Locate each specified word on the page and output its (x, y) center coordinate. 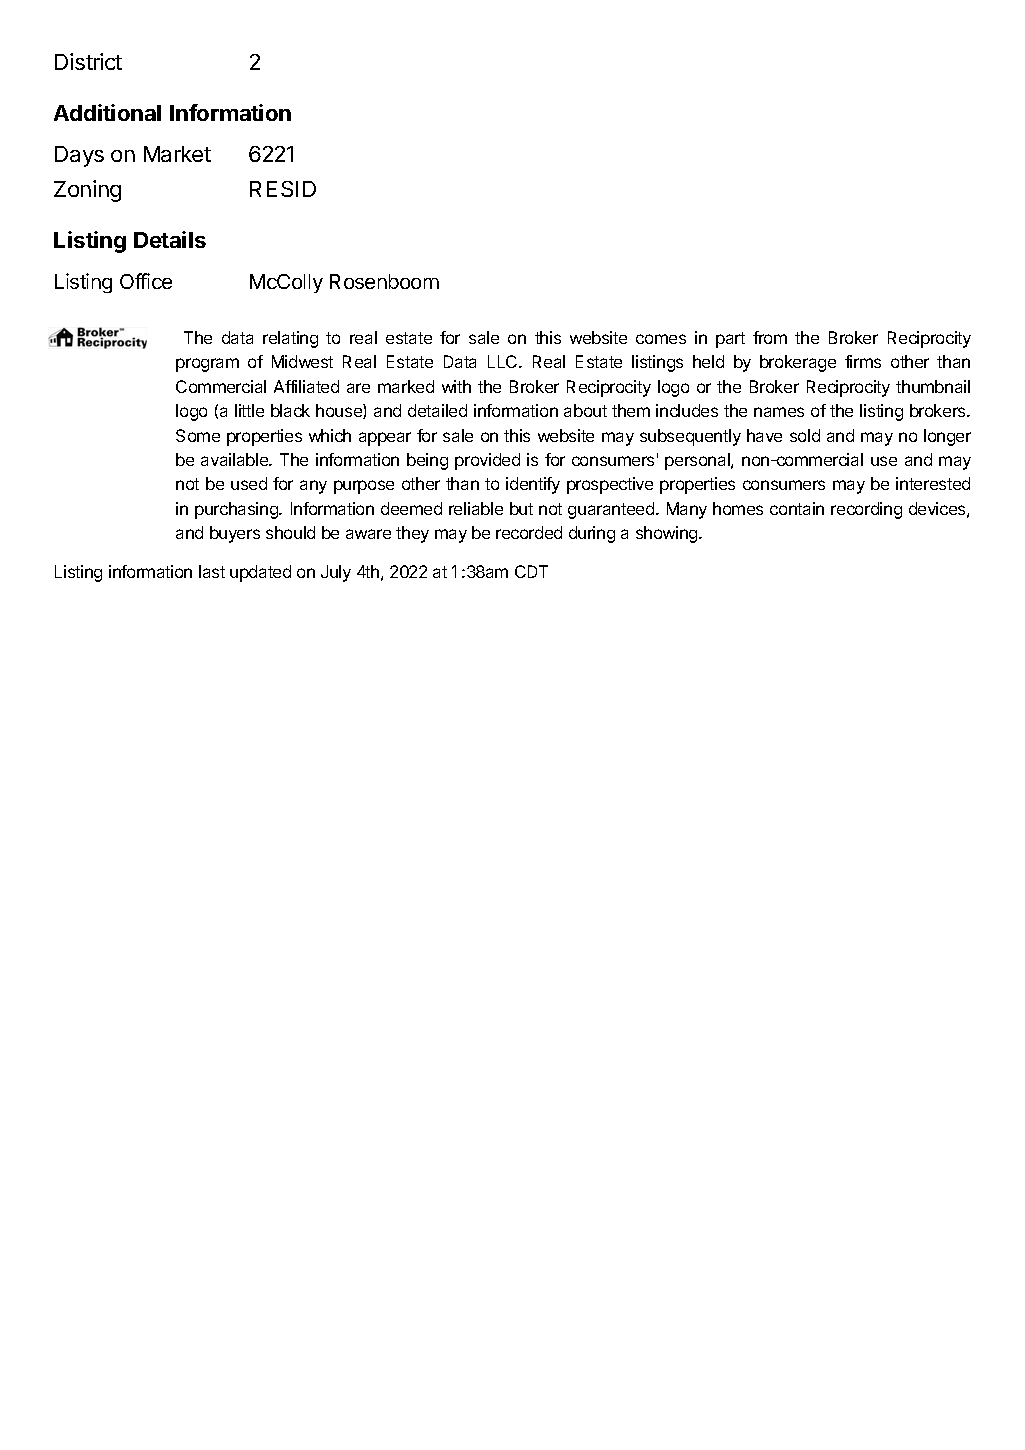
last (212, 571)
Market (177, 154)
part (730, 340)
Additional (107, 112)
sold (805, 435)
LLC (504, 361)
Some (198, 435)
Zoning (87, 191)
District (88, 61)
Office (146, 281)
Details (170, 239)
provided (487, 461)
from (770, 337)
